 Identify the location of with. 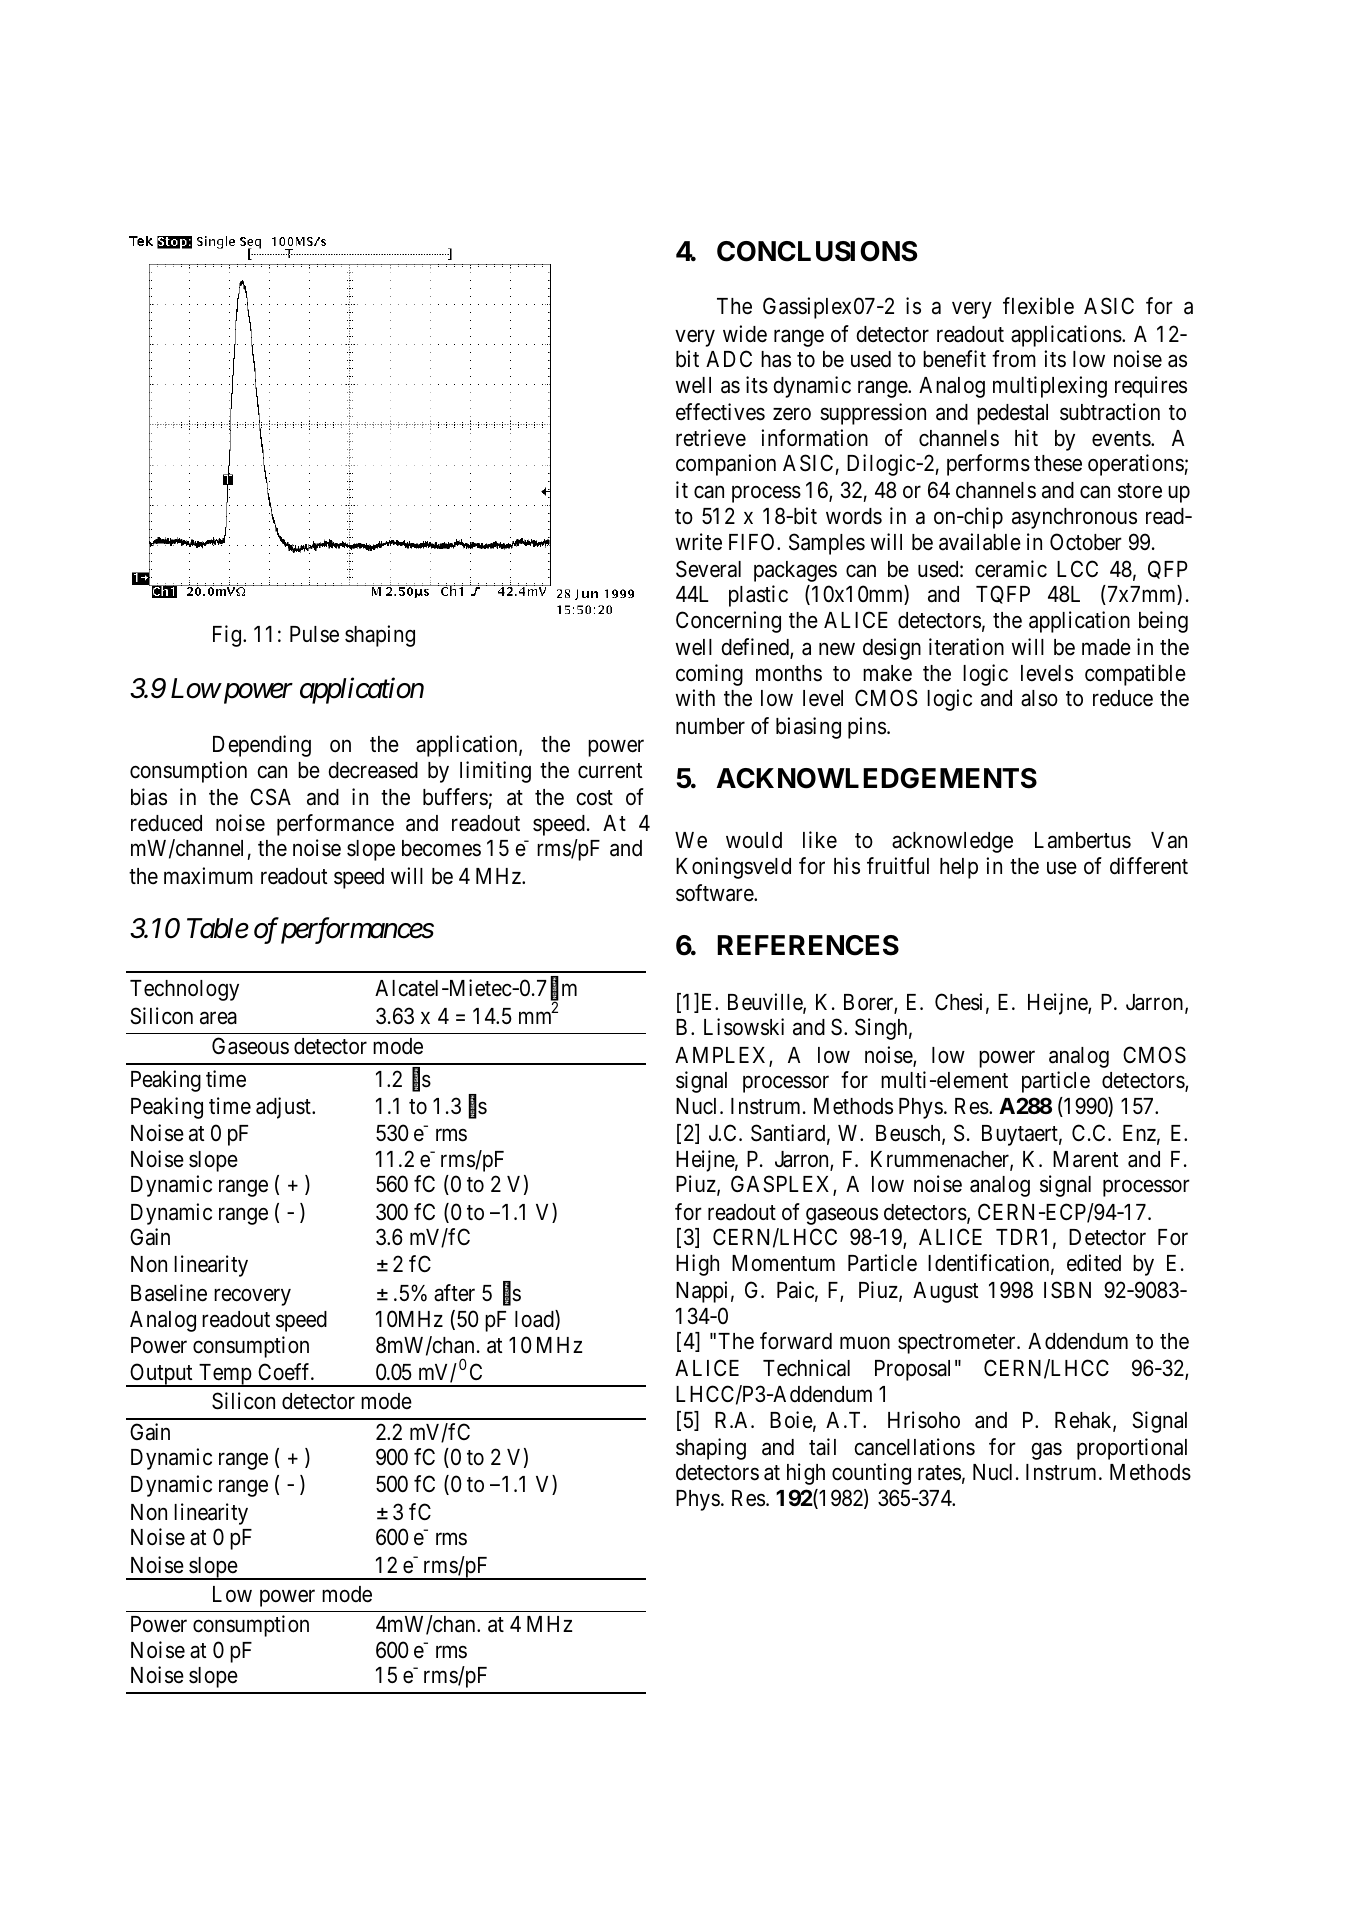
(695, 697).
